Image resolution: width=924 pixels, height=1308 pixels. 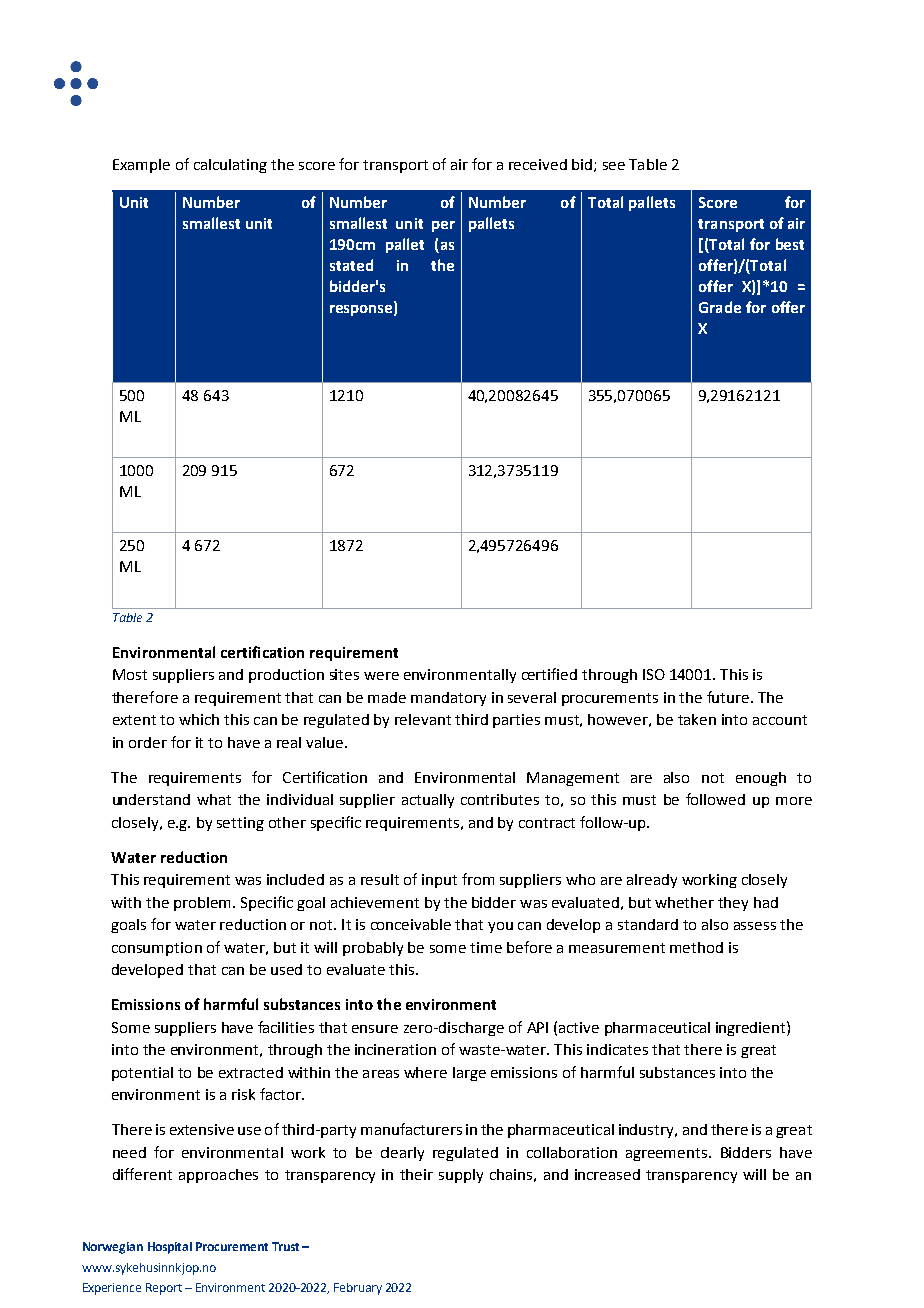 What do you see at coordinates (381, 676) in the image?
I see `were` at bounding box center [381, 676].
